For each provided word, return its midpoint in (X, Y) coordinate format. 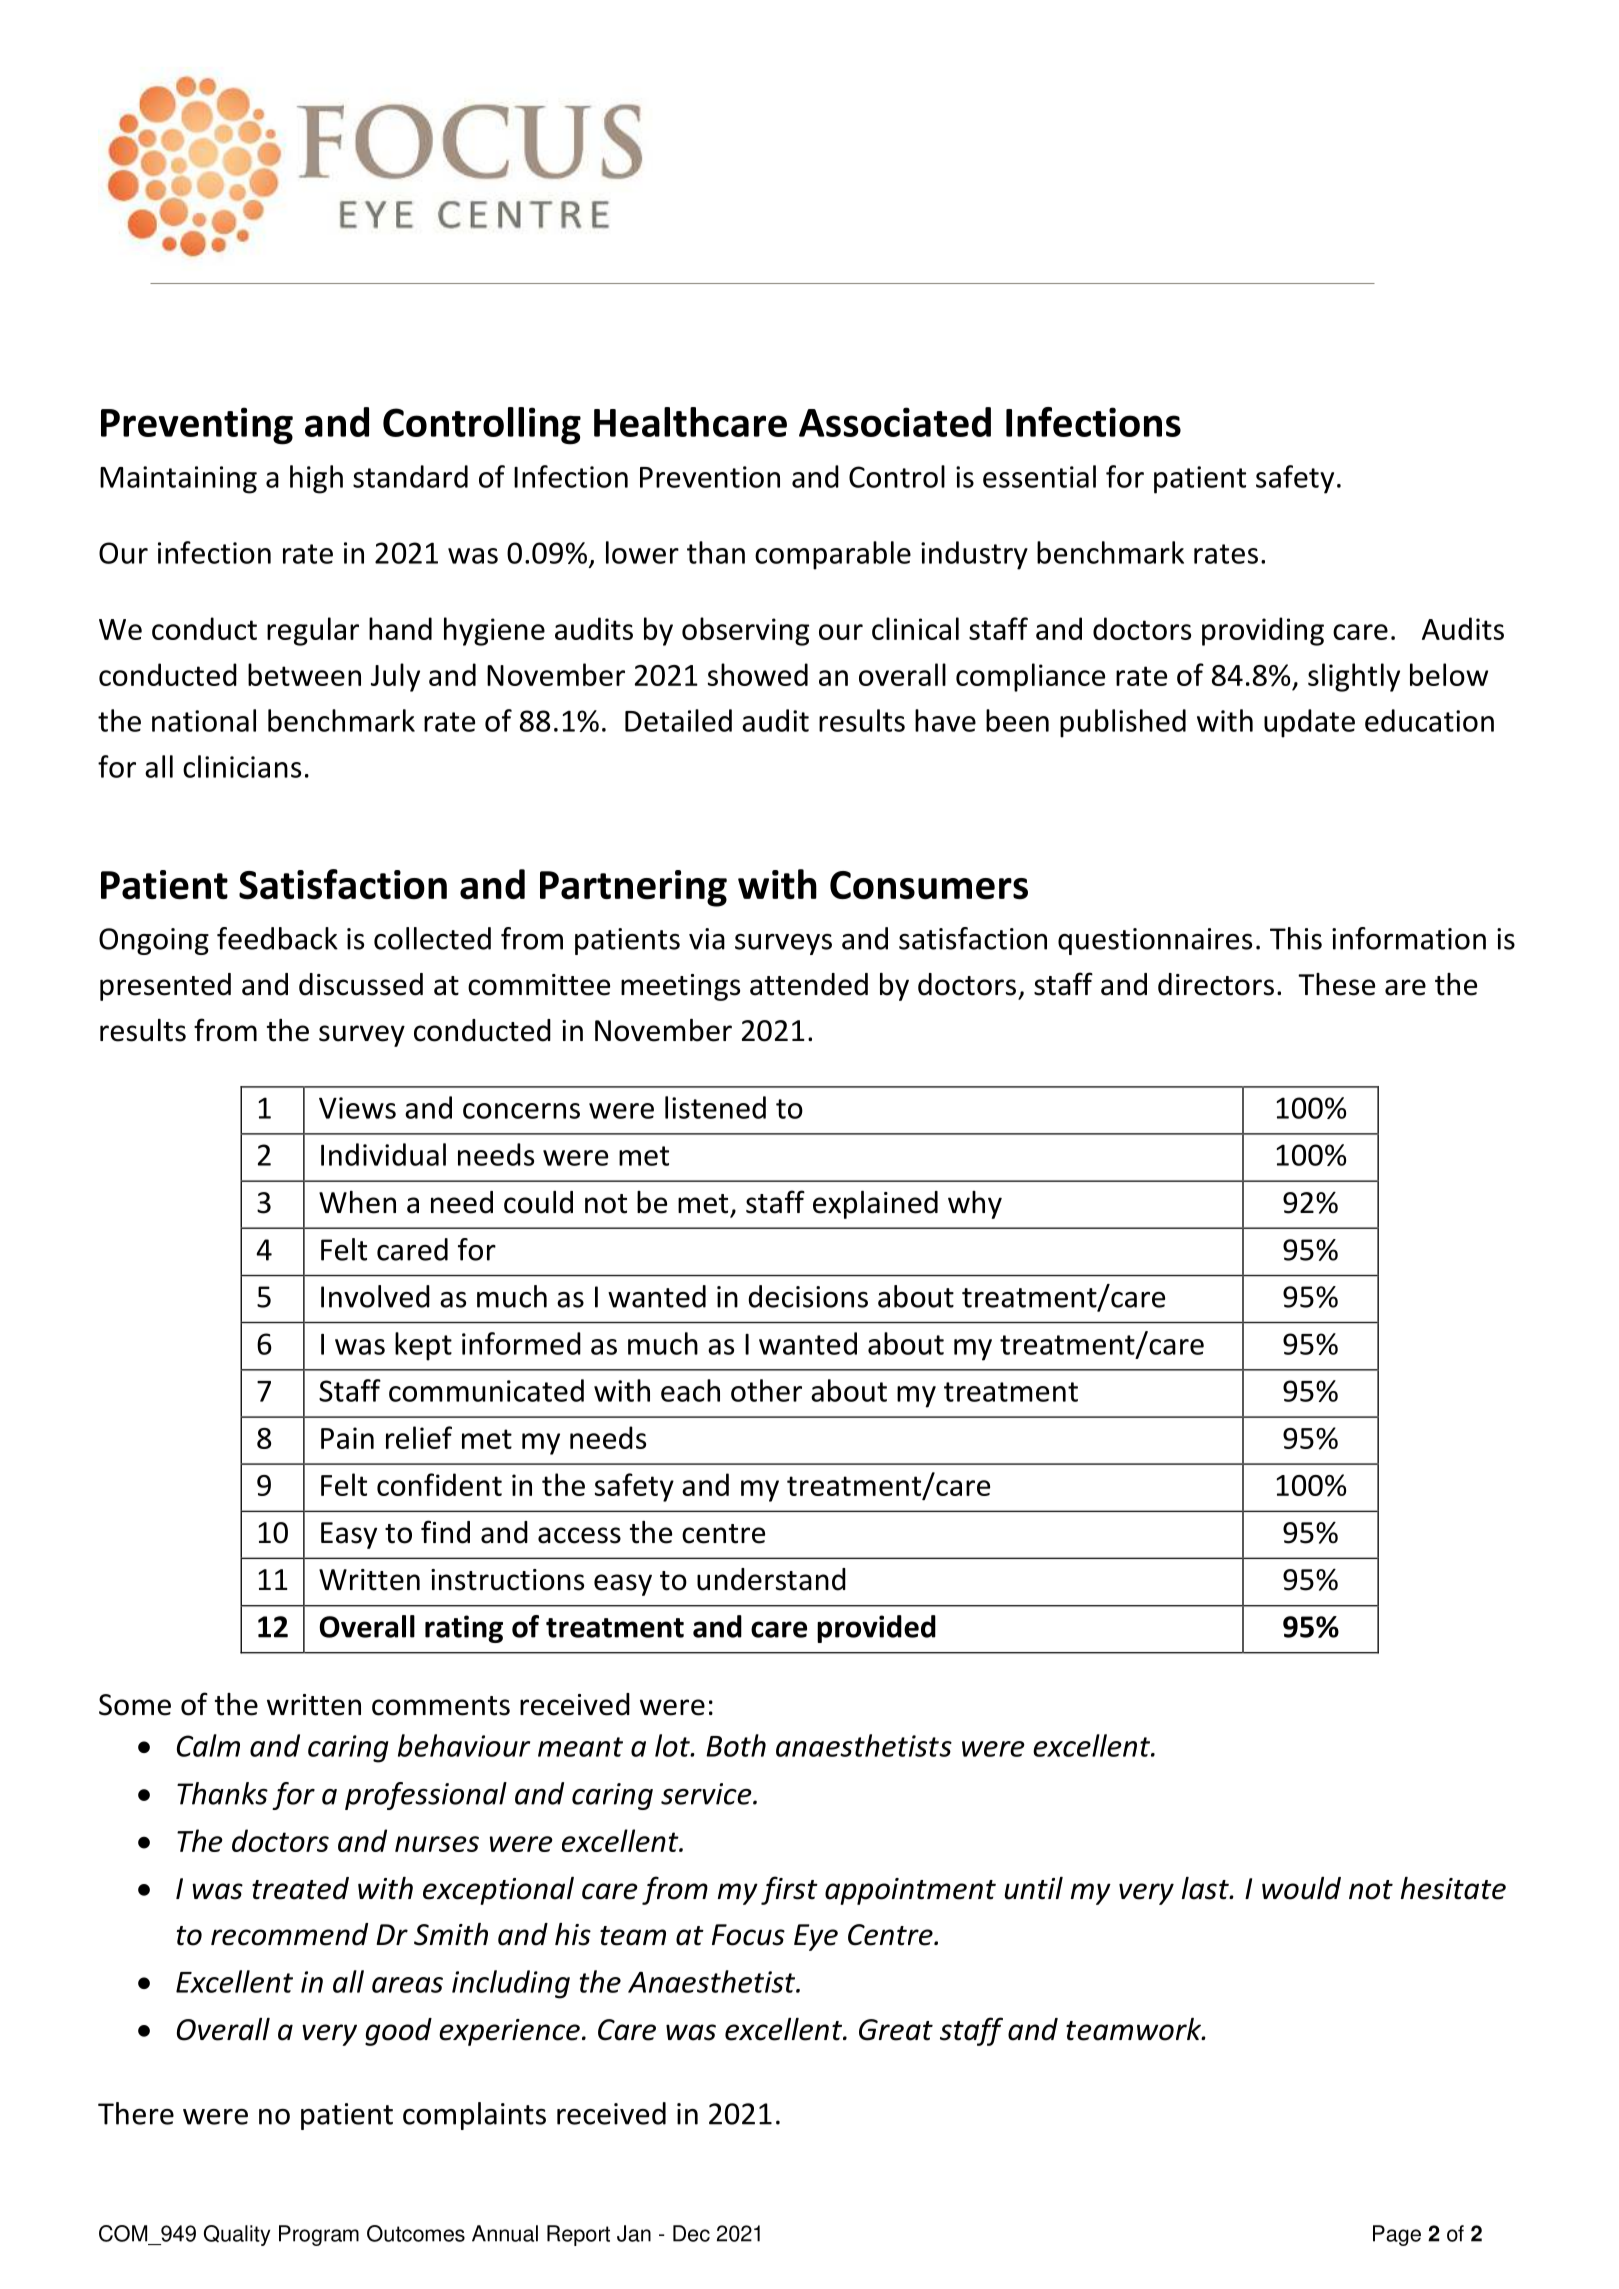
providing (1263, 631)
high (316, 479)
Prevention (710, 477)
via (707, 939)
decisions (808, 1296)
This (1296, 938)
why (975, 1205)
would (1301, 1888)
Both (736, 1745)
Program (319, 2235)
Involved (375, 1296)
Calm (208, 1745)
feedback (277, 938)
